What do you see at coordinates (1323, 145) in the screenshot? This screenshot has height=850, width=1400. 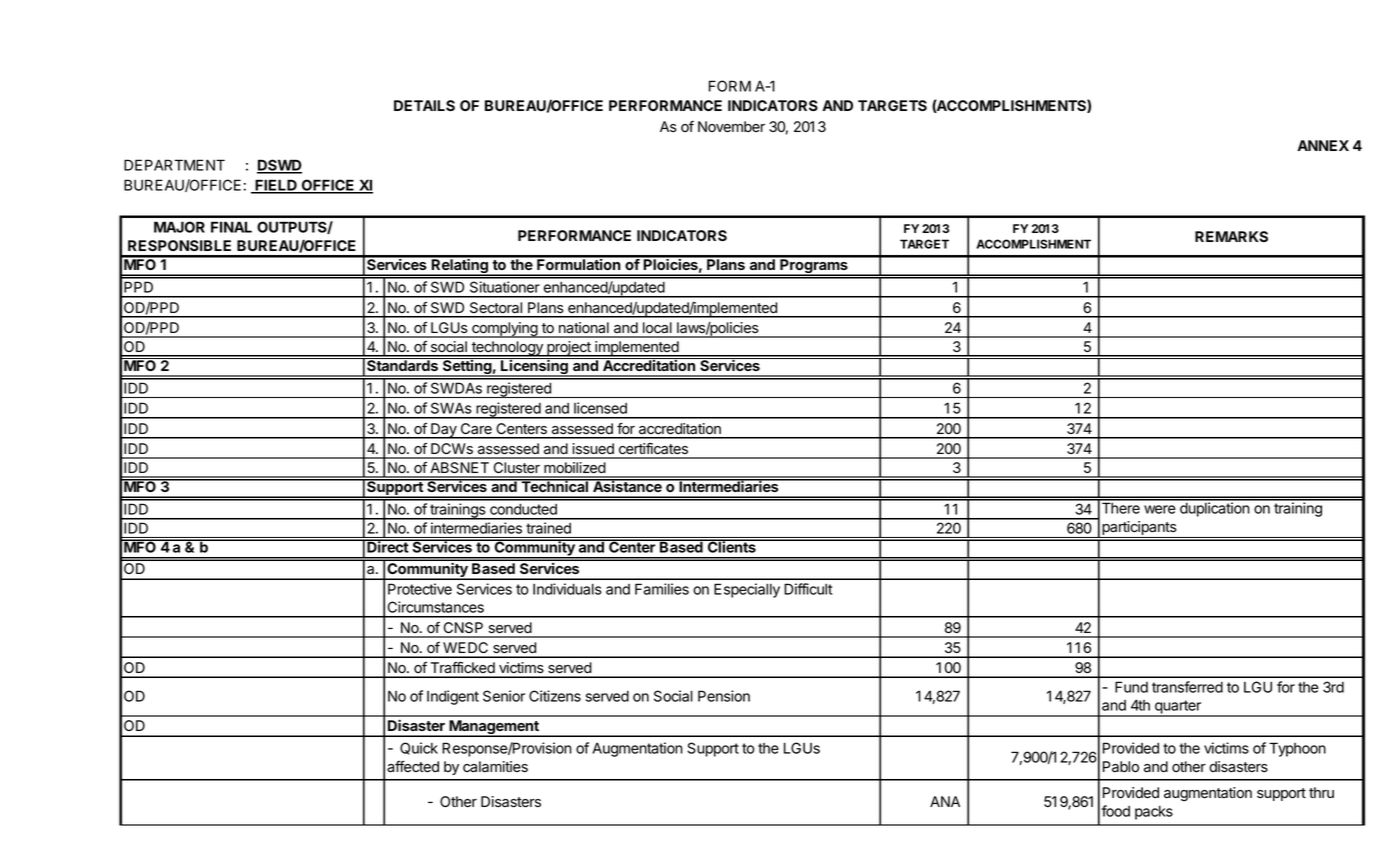 I see `ANNEX` at bounding box center [1323, 145].
